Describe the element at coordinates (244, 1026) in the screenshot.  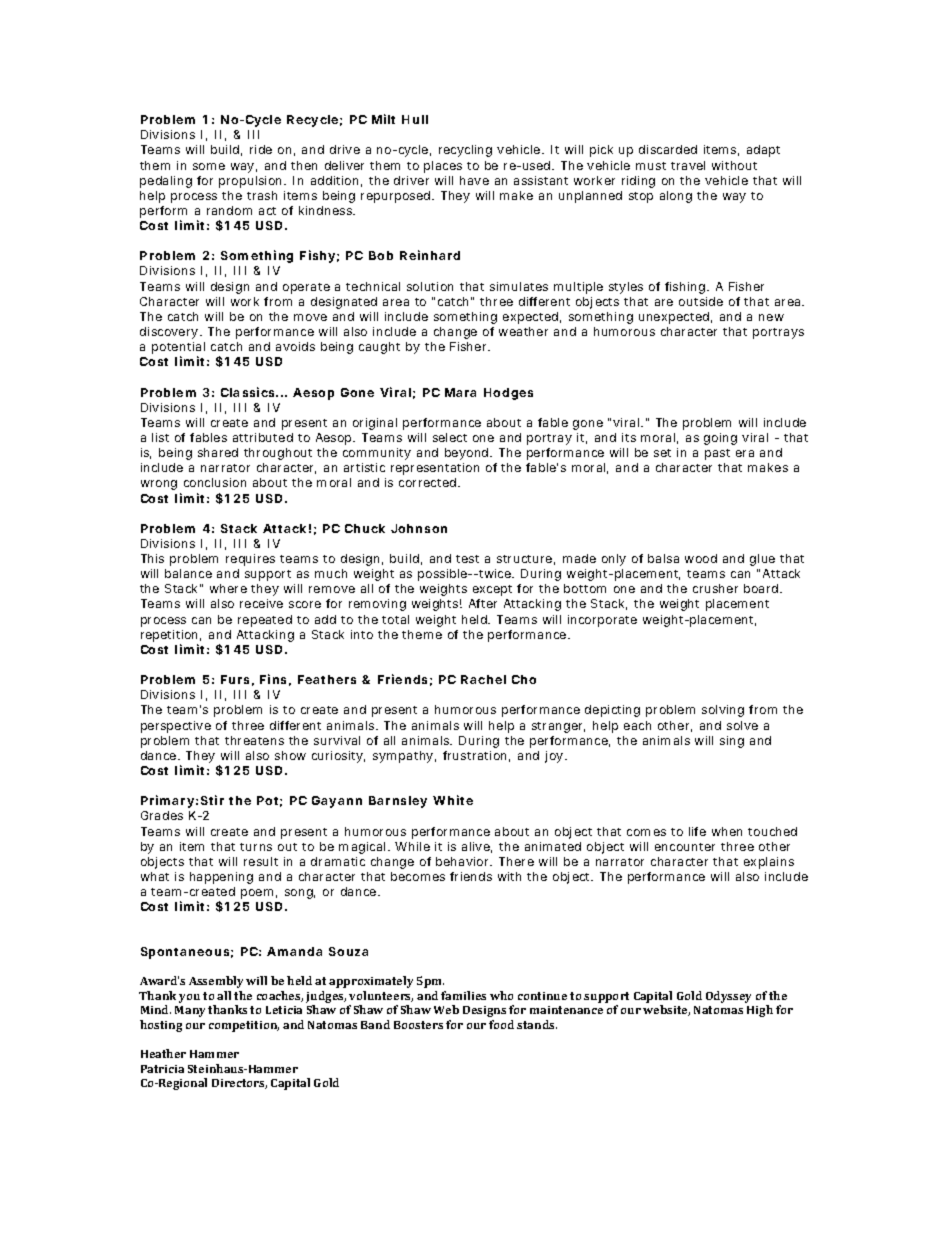
I see `competition` at that location.
